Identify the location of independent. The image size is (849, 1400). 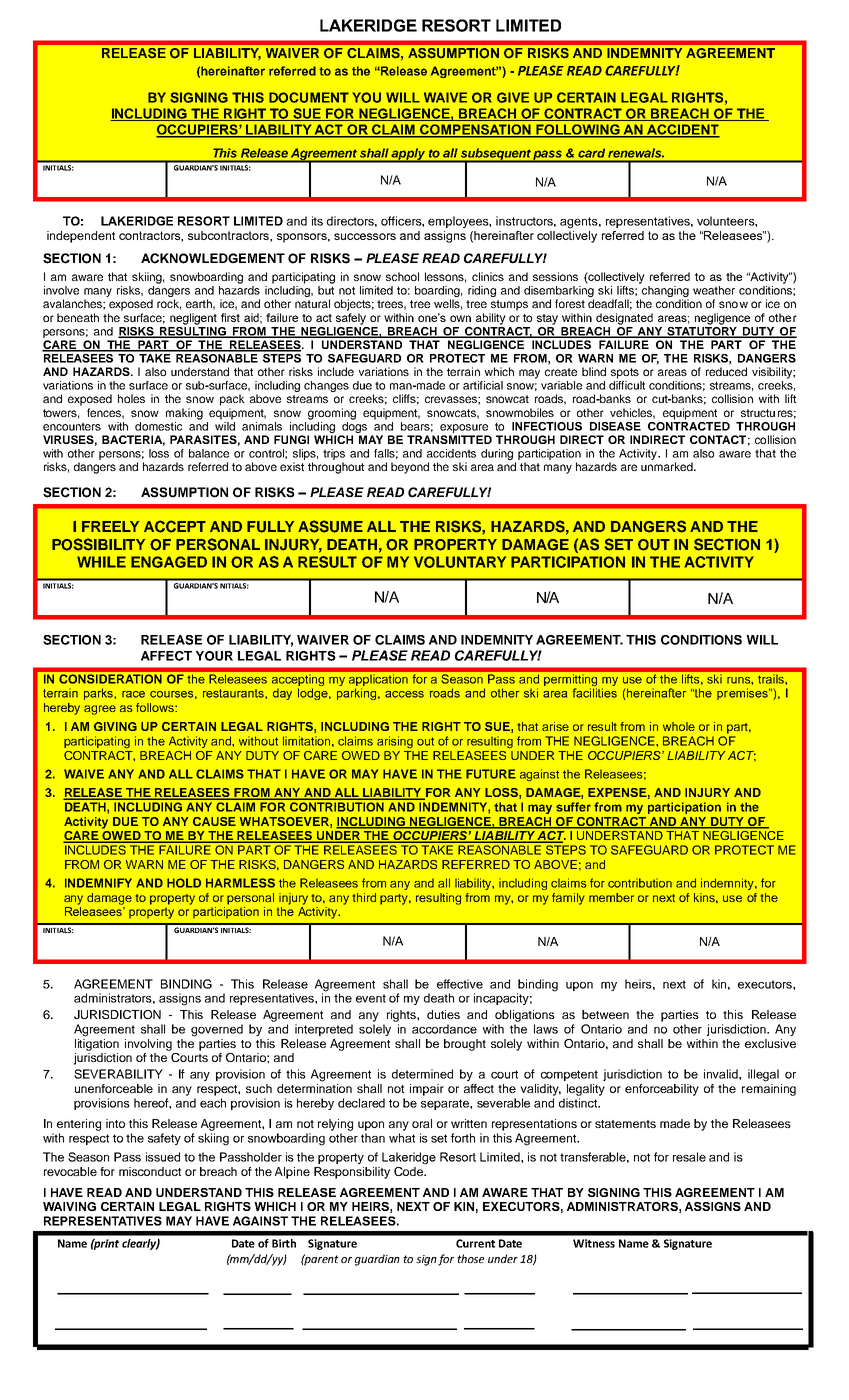
(81, 237).
